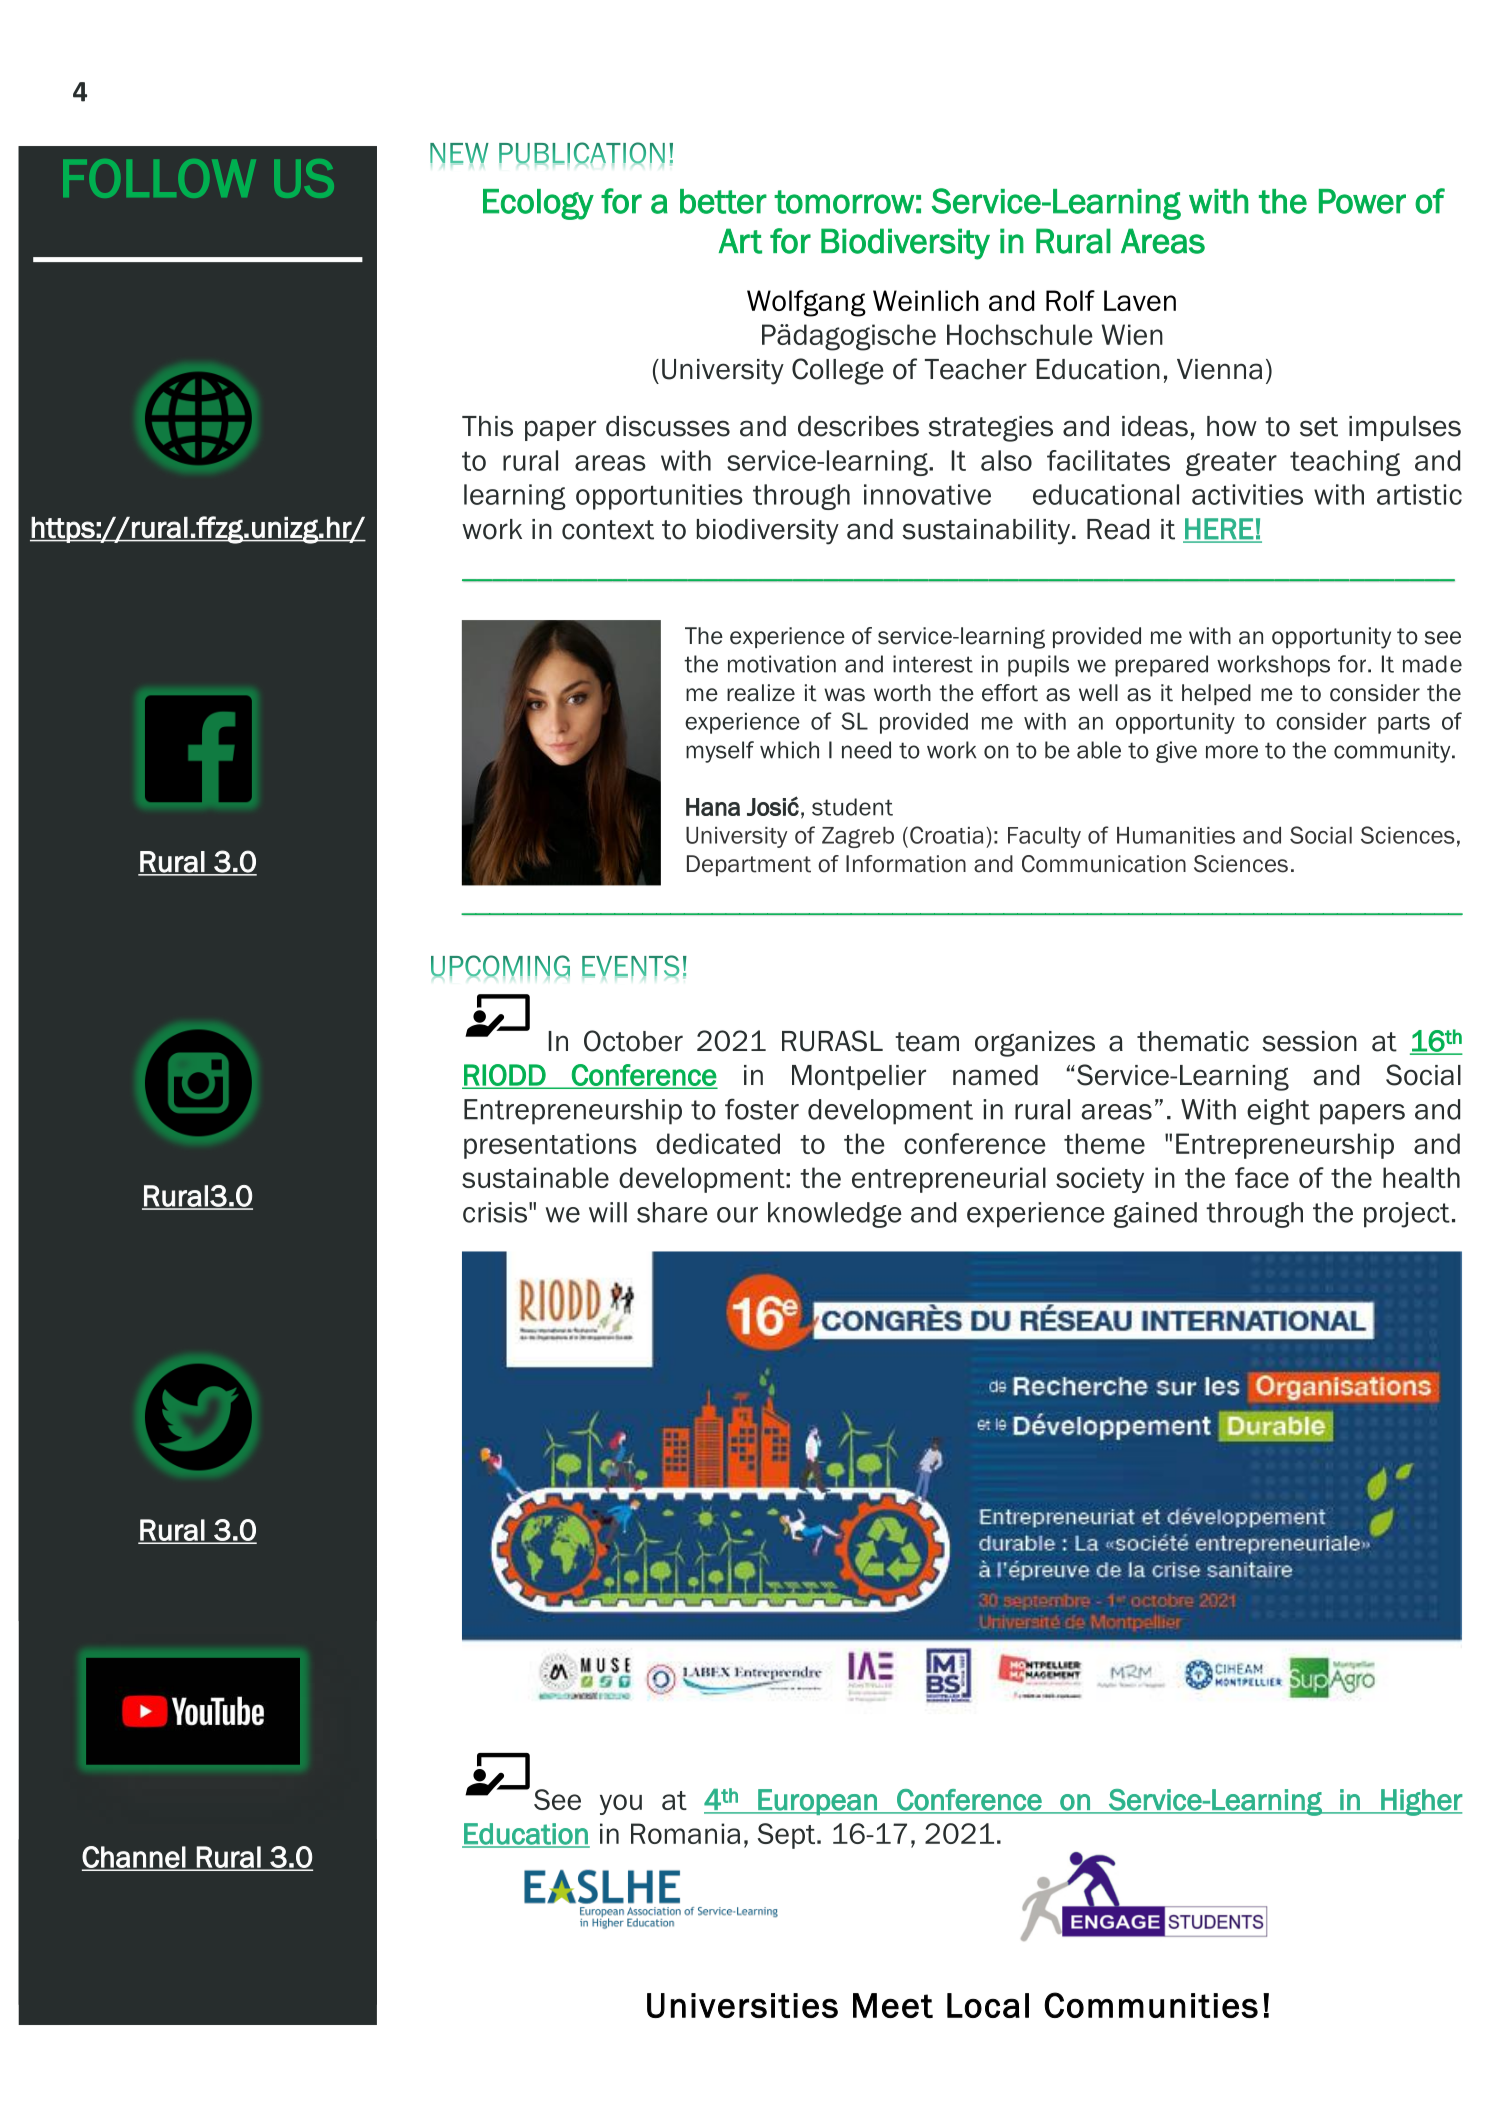  Describe the element at coordinates (538, 204) in the page. I see `Ecology` at that location.
